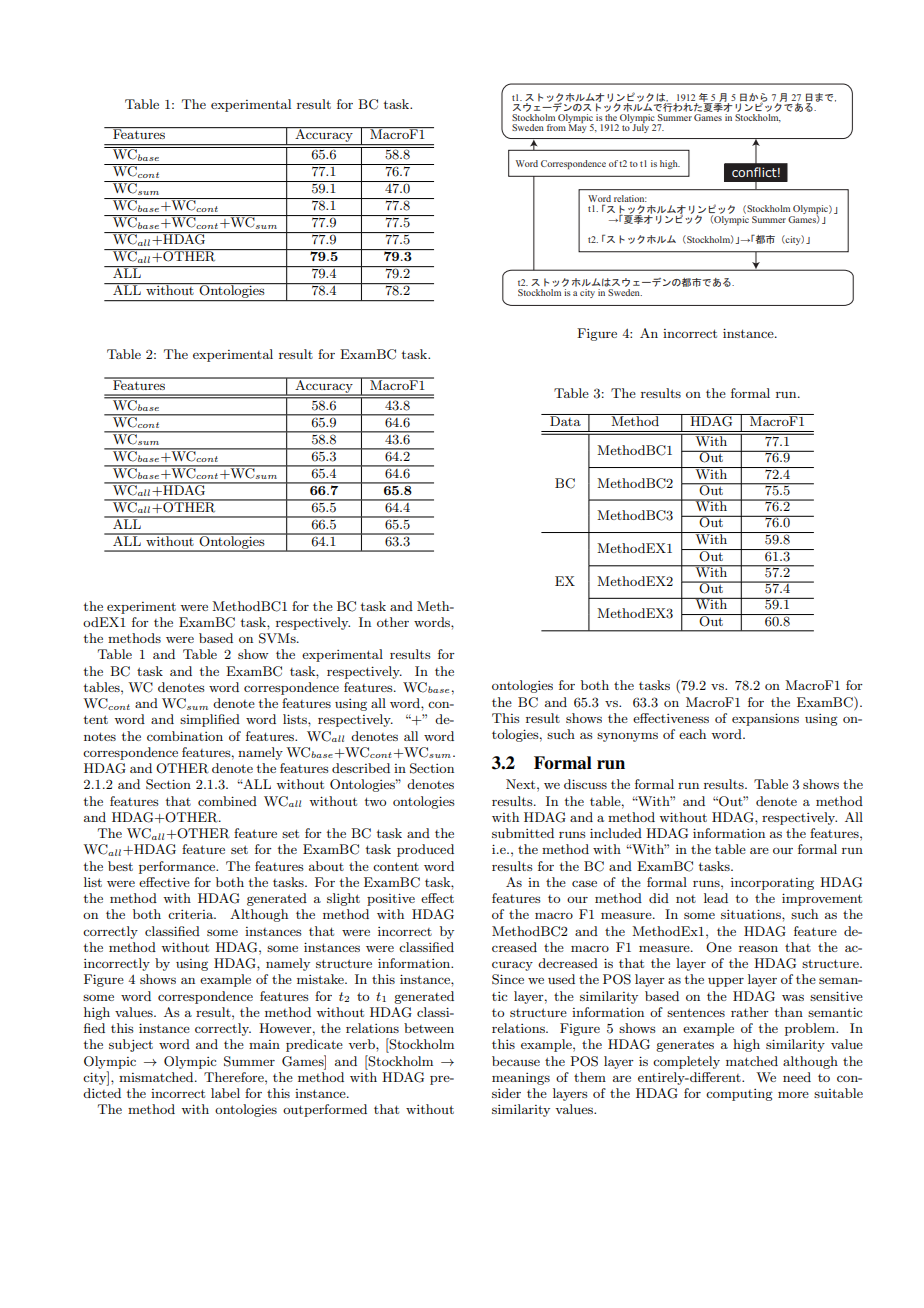  What do you see at coordinates (577, 127) in the screenshot?
I see `May` at bounding box center [577, 127].
